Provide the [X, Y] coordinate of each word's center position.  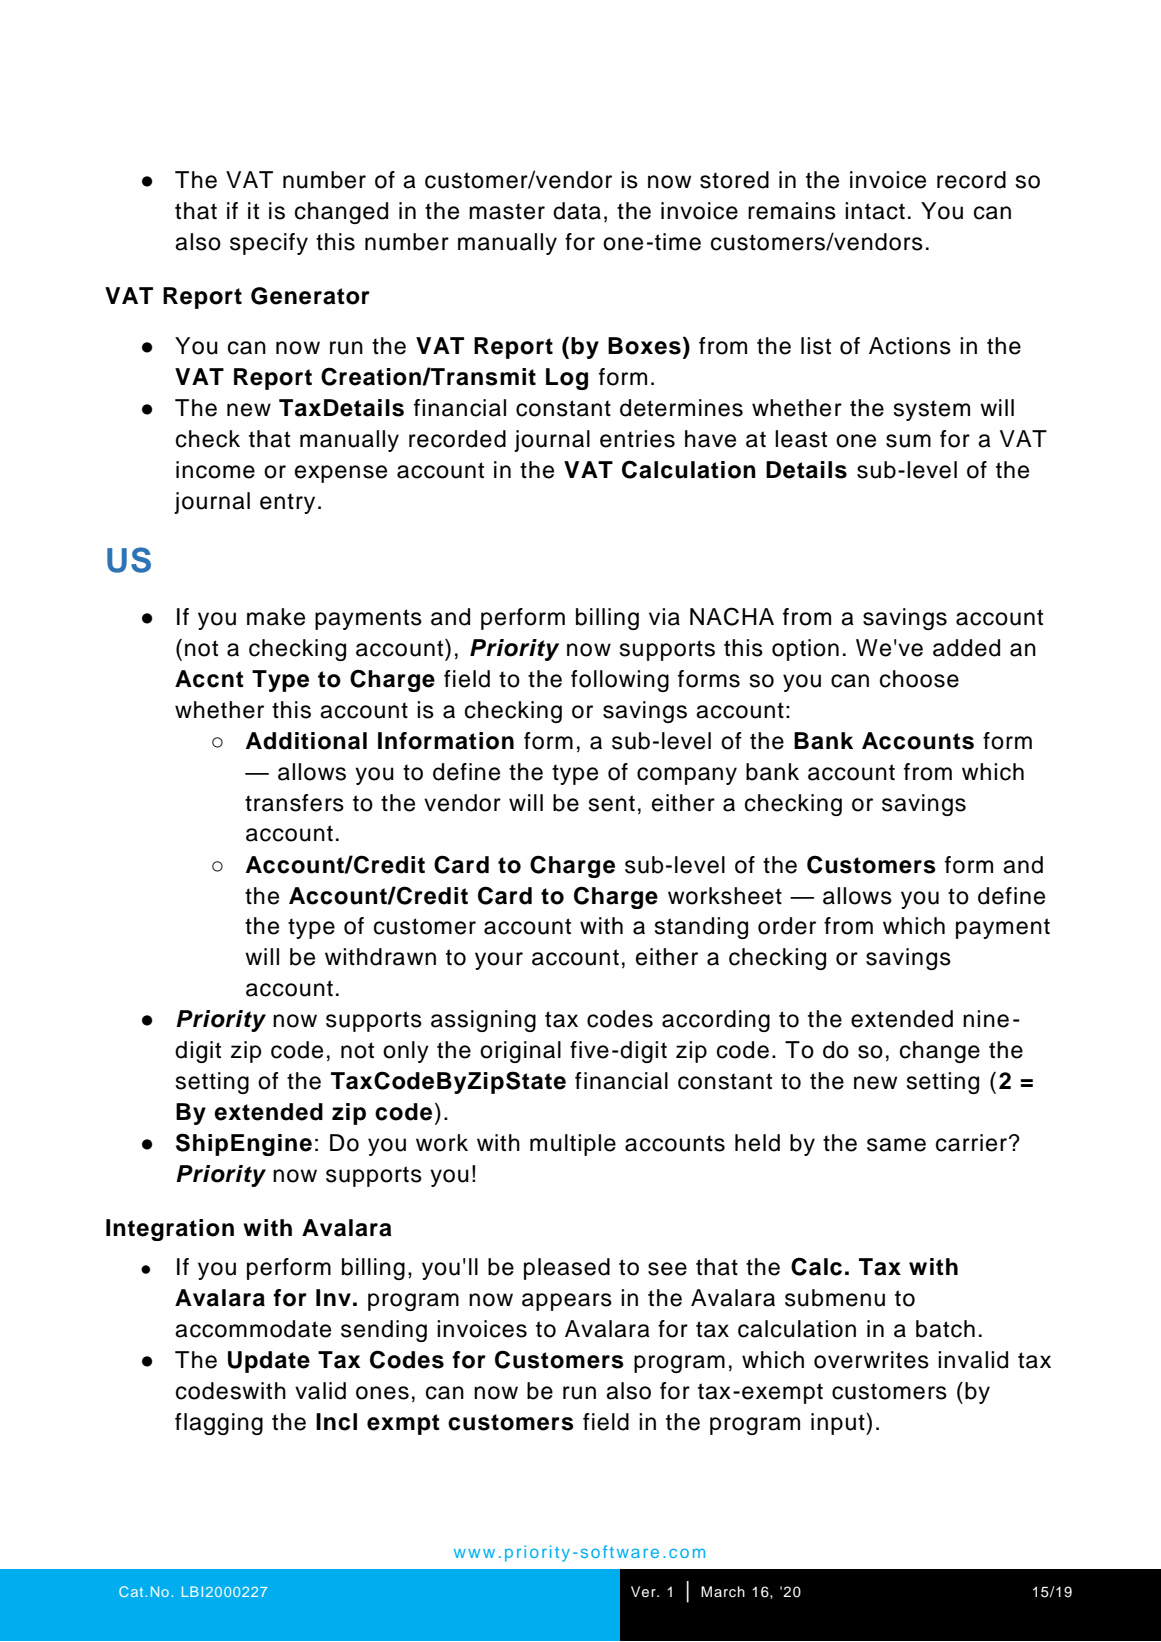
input [839, 1424]
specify [269, 244]
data [577, 211]
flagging [219, 1424]
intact [875, 211]
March [723, 1592]
